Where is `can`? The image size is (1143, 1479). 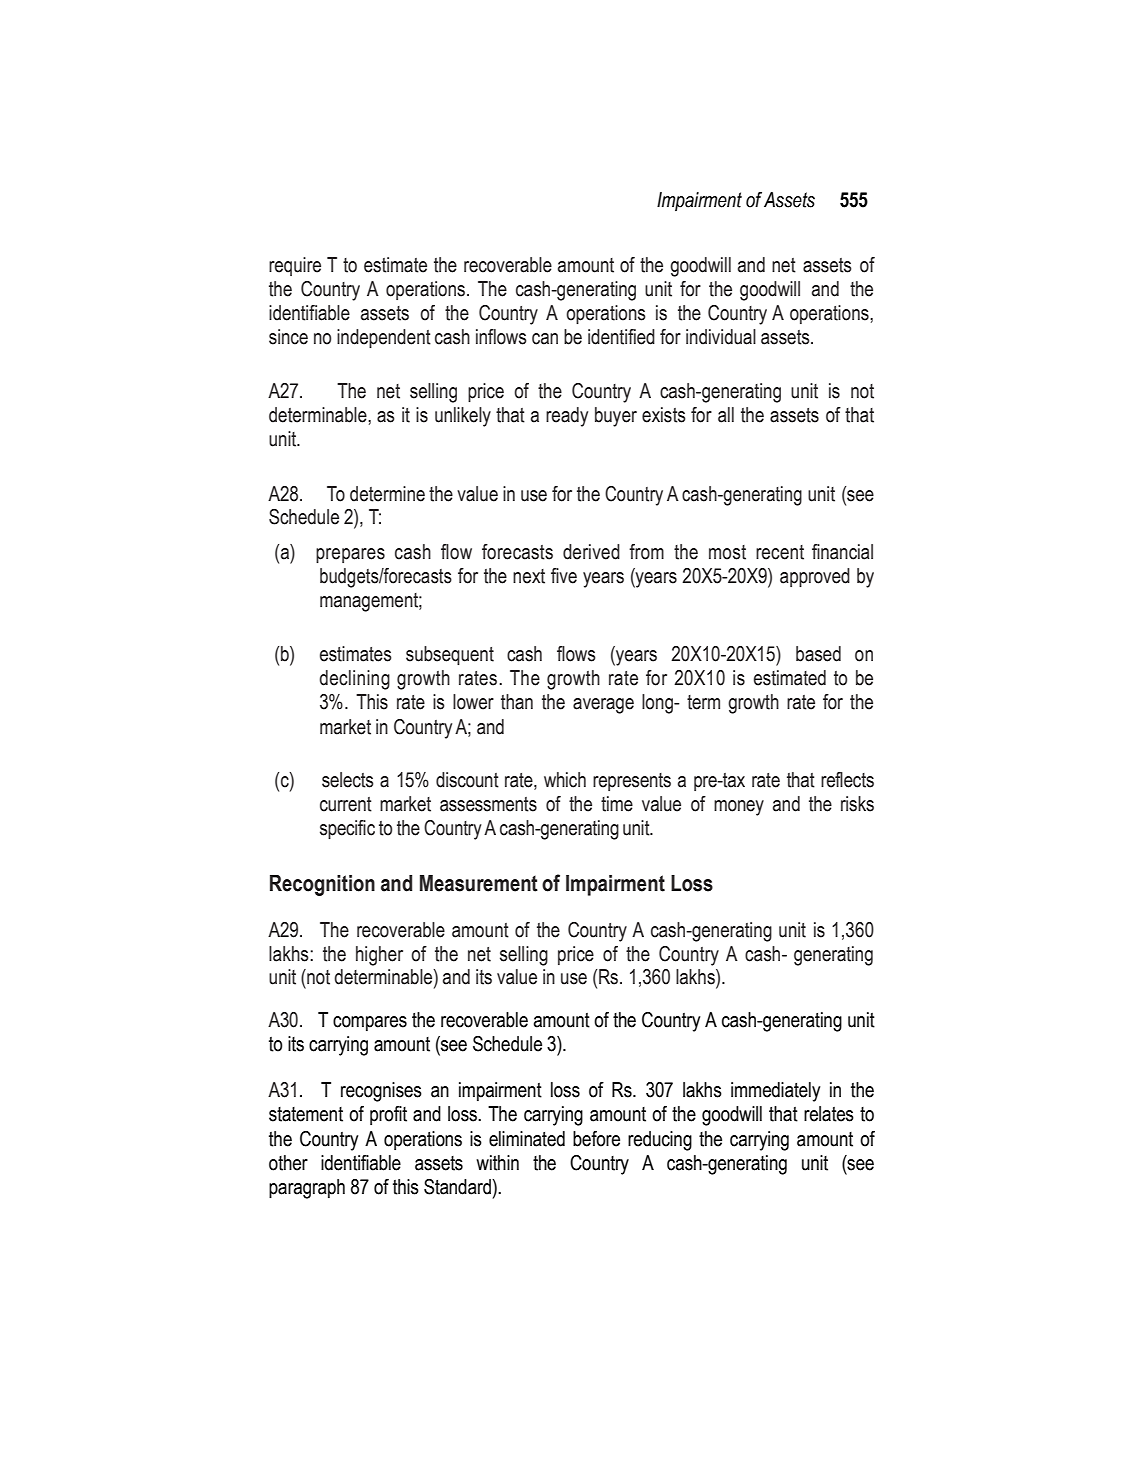
can is located at coordinates (545, 339).
